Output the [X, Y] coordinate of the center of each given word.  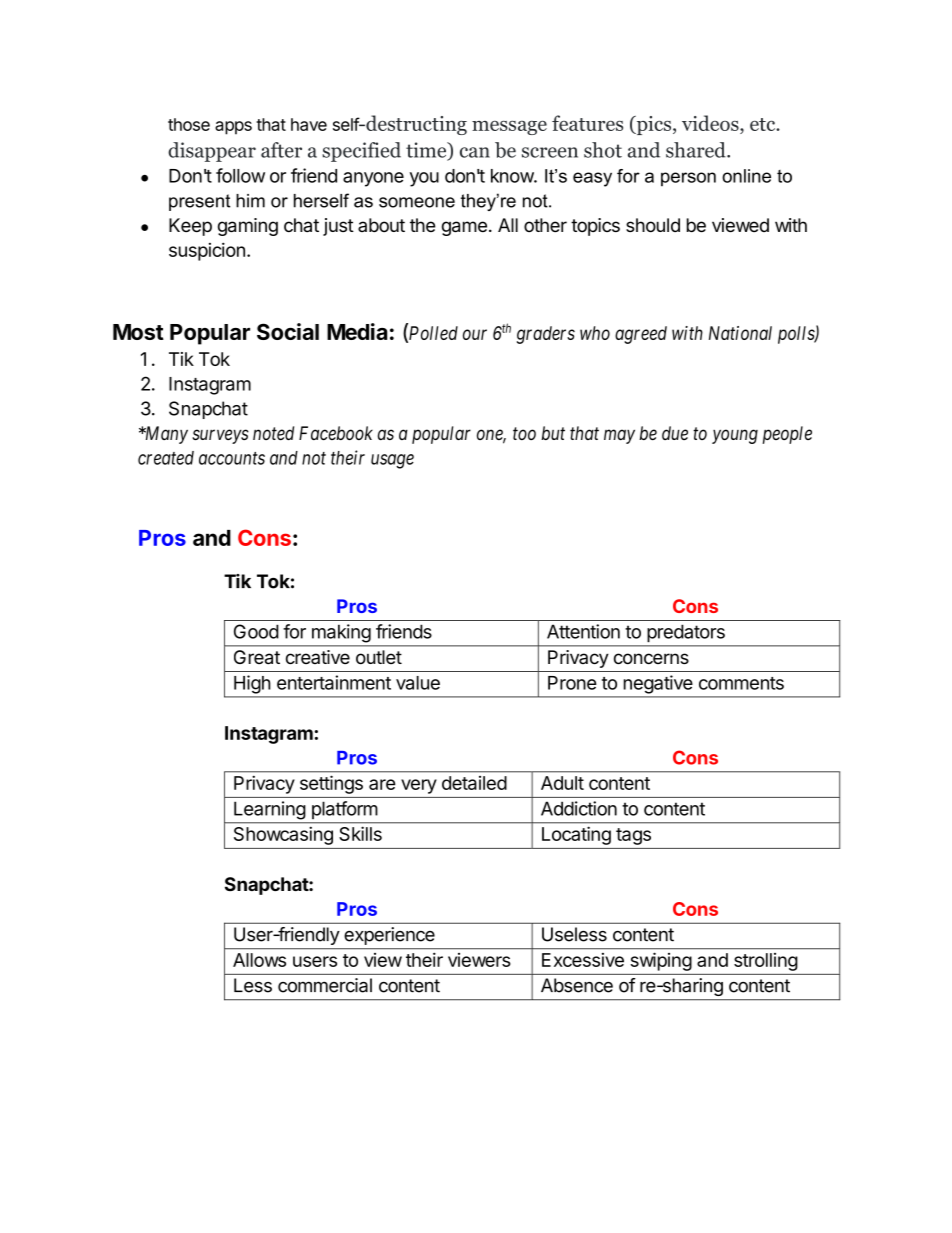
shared [697, 150]
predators [686, 633]
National [740, 333]
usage [392, 461]
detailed [474, 783]
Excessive [583, 960]
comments [741, 683]
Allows [259, 960]
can [475, 152]
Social [288, 331]
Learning [269, 810]
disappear [212, 152]
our [475, 334]
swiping [661, 962]
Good [256, 631]
